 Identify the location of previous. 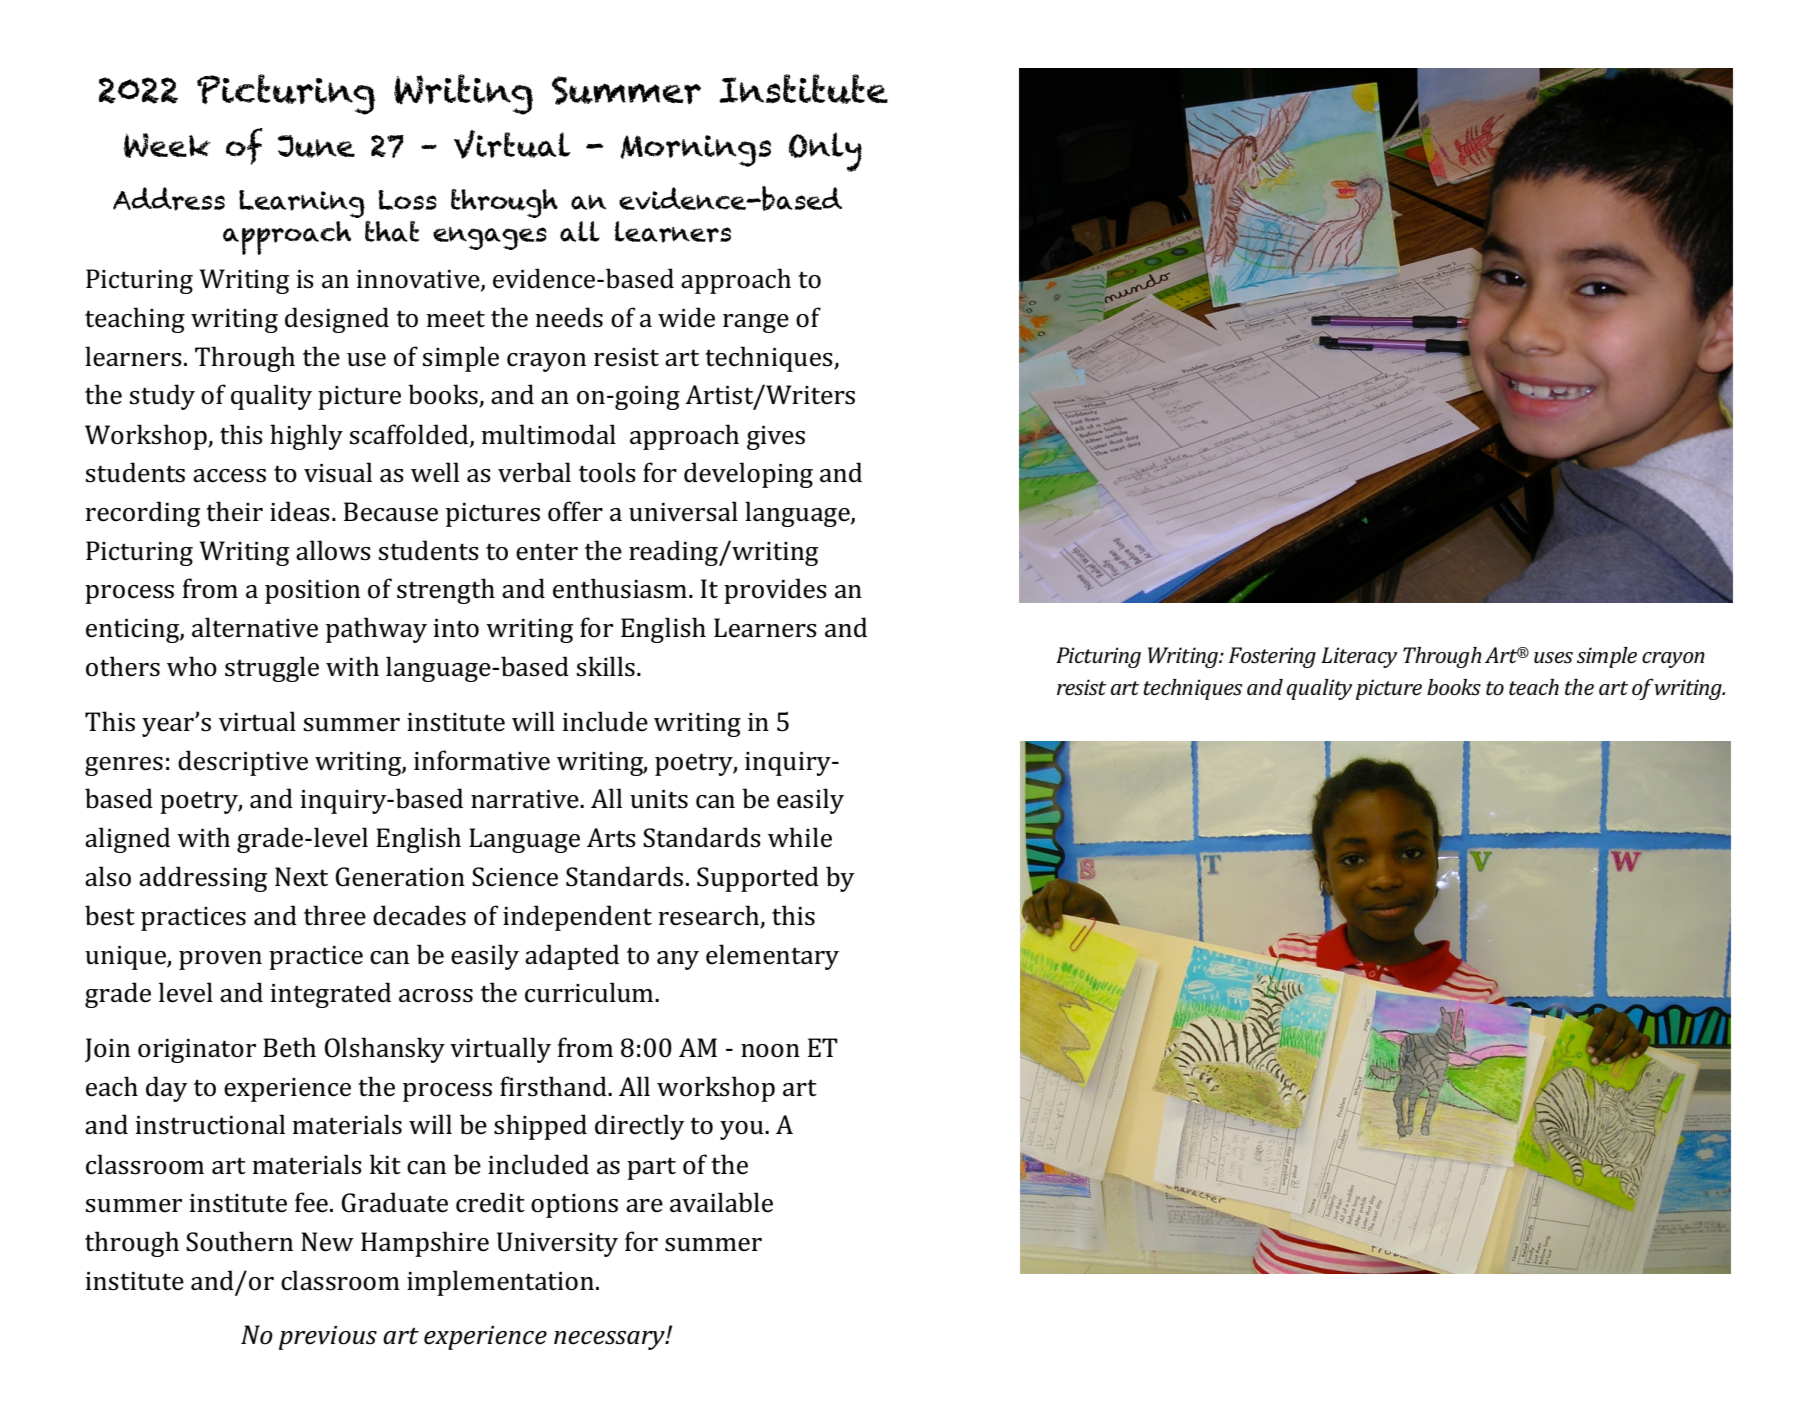
(328, 1338).
